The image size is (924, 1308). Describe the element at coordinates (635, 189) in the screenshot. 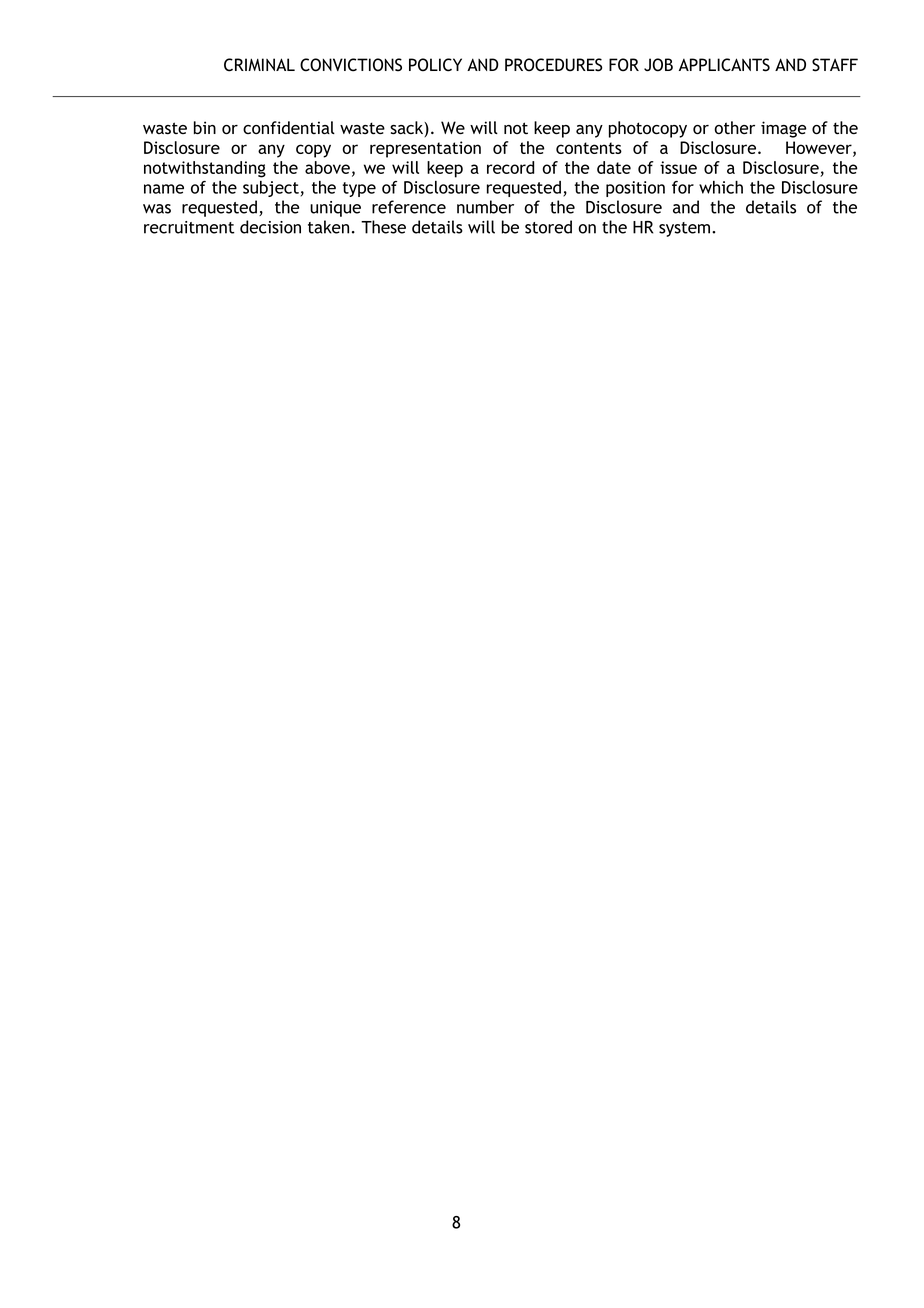

I see `position` at that location.
